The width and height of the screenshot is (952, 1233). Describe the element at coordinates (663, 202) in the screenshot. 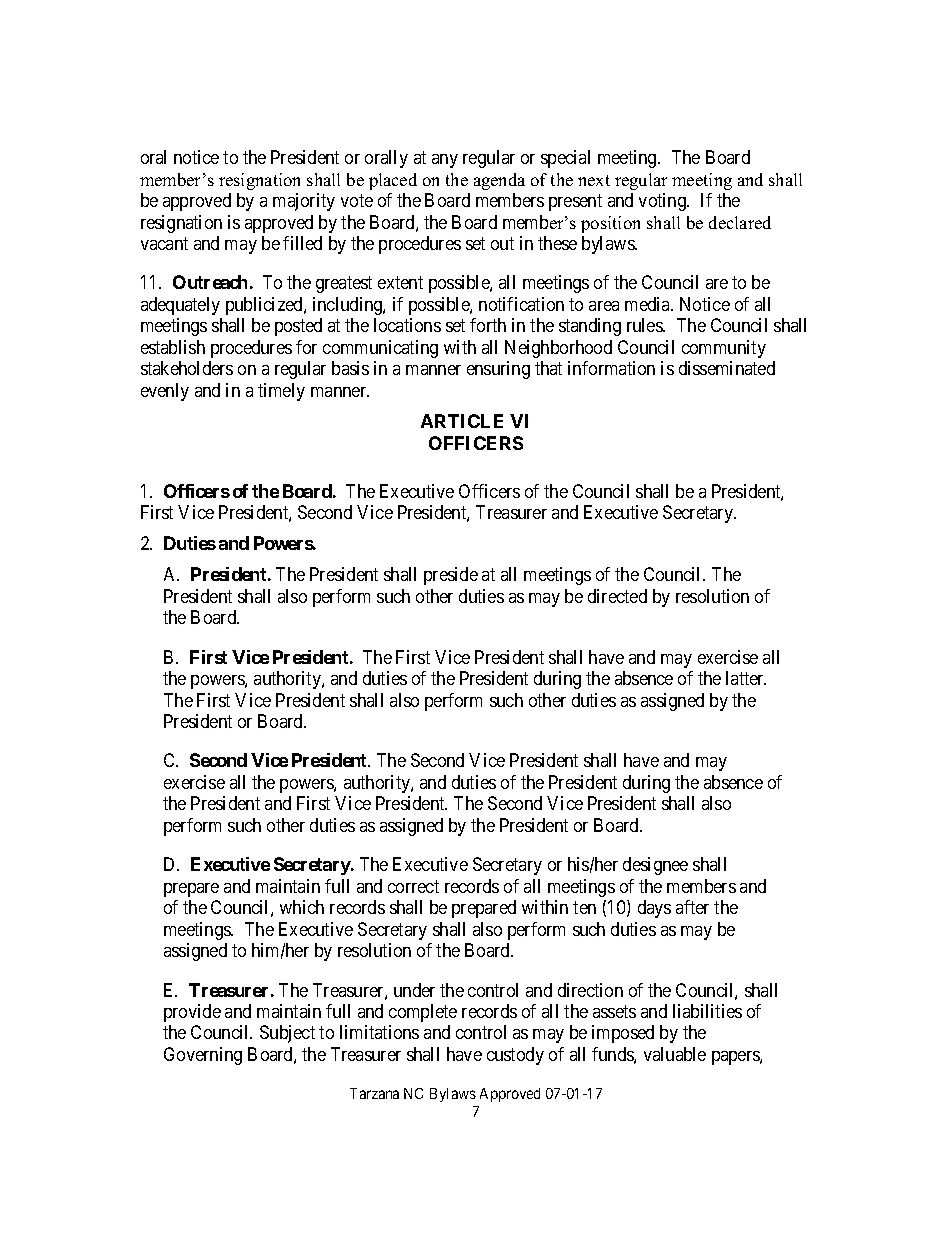

I see `voting` at that location.
